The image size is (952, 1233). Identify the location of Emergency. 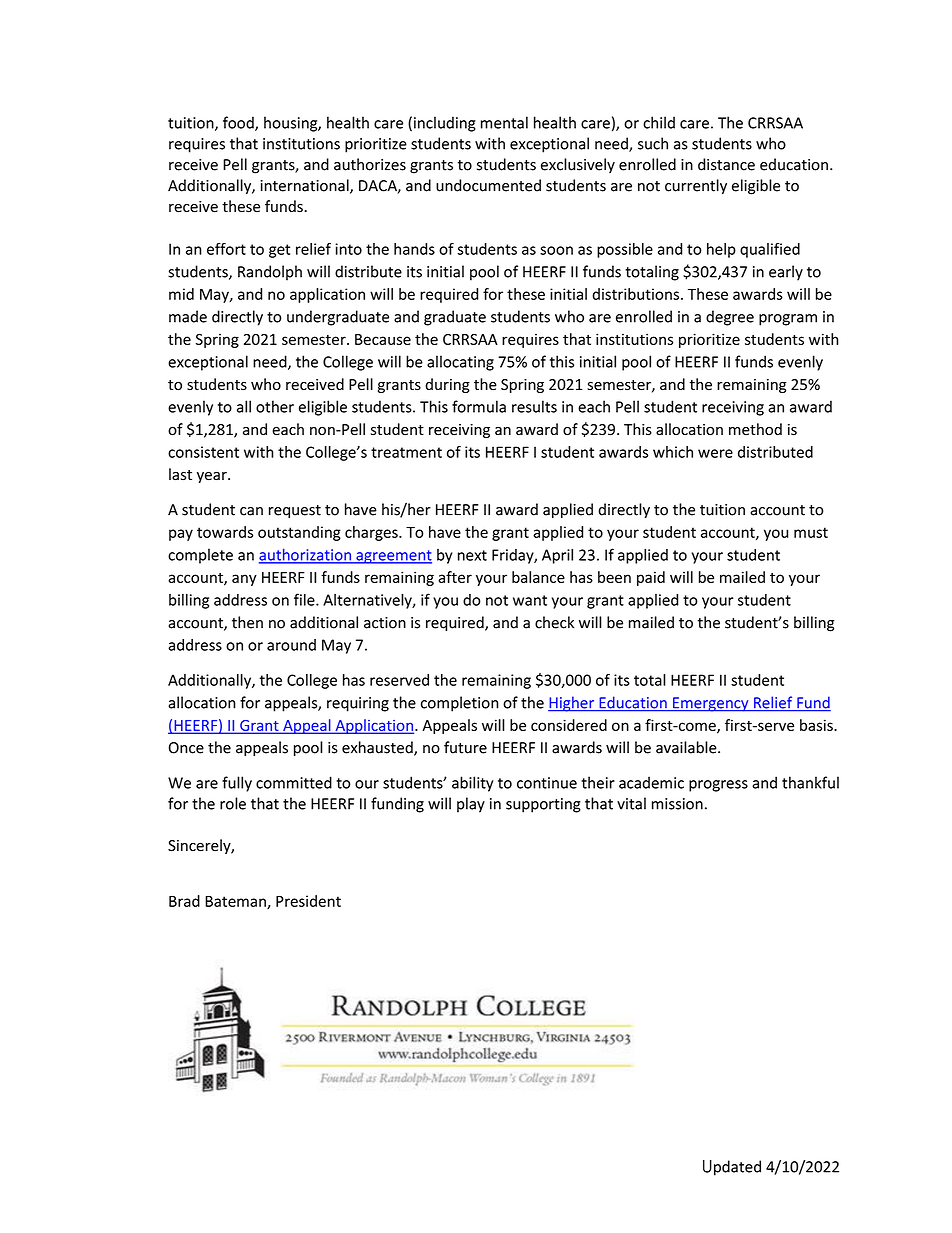
(711, 704).
